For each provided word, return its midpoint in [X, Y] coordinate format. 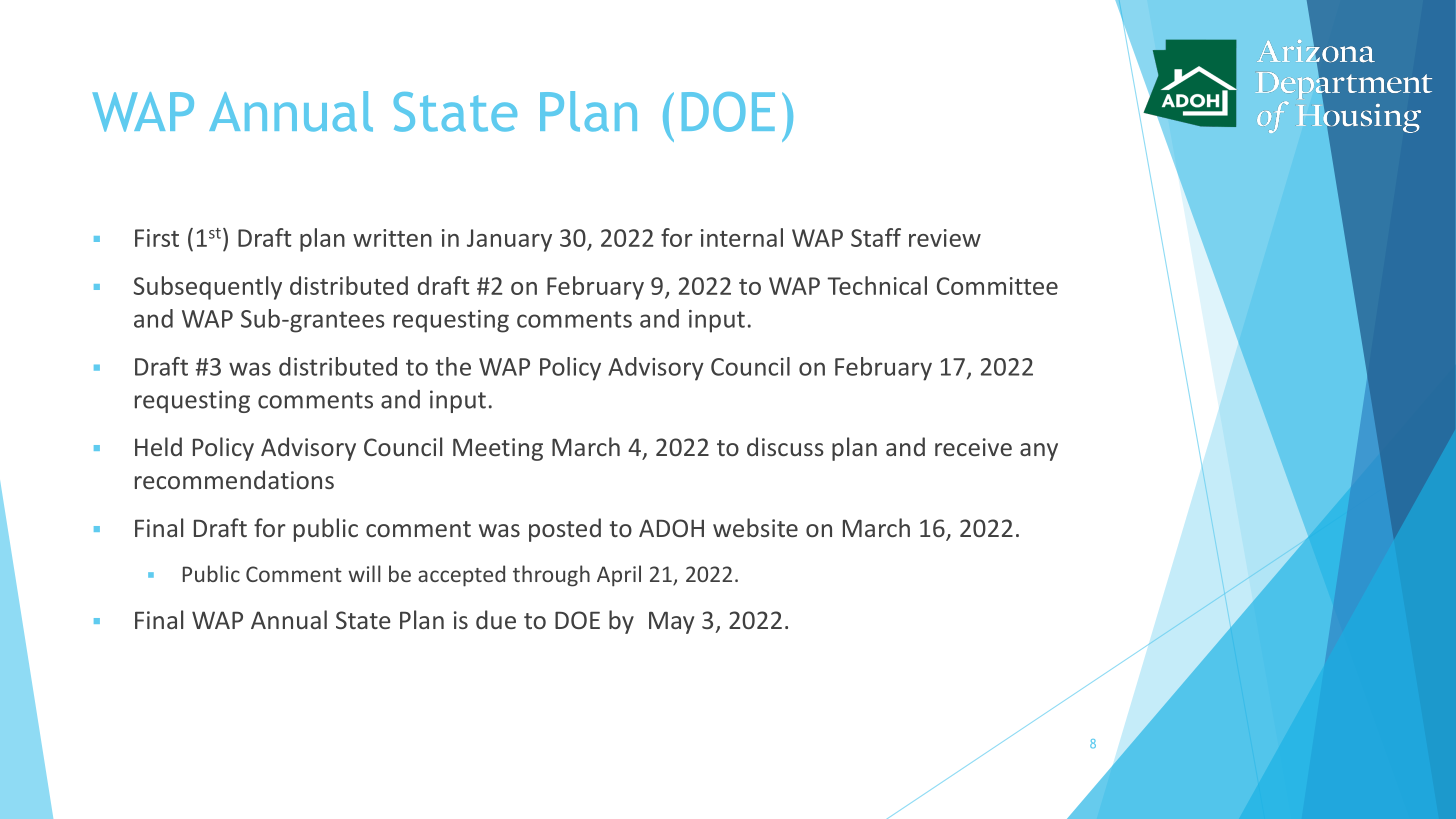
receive [973, 447]
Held [158, 446]
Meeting [498, 449]
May [671, 623]
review [945, 238]
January [509, 240]
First [157, 238]
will [364, 573]
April [619, 576]
